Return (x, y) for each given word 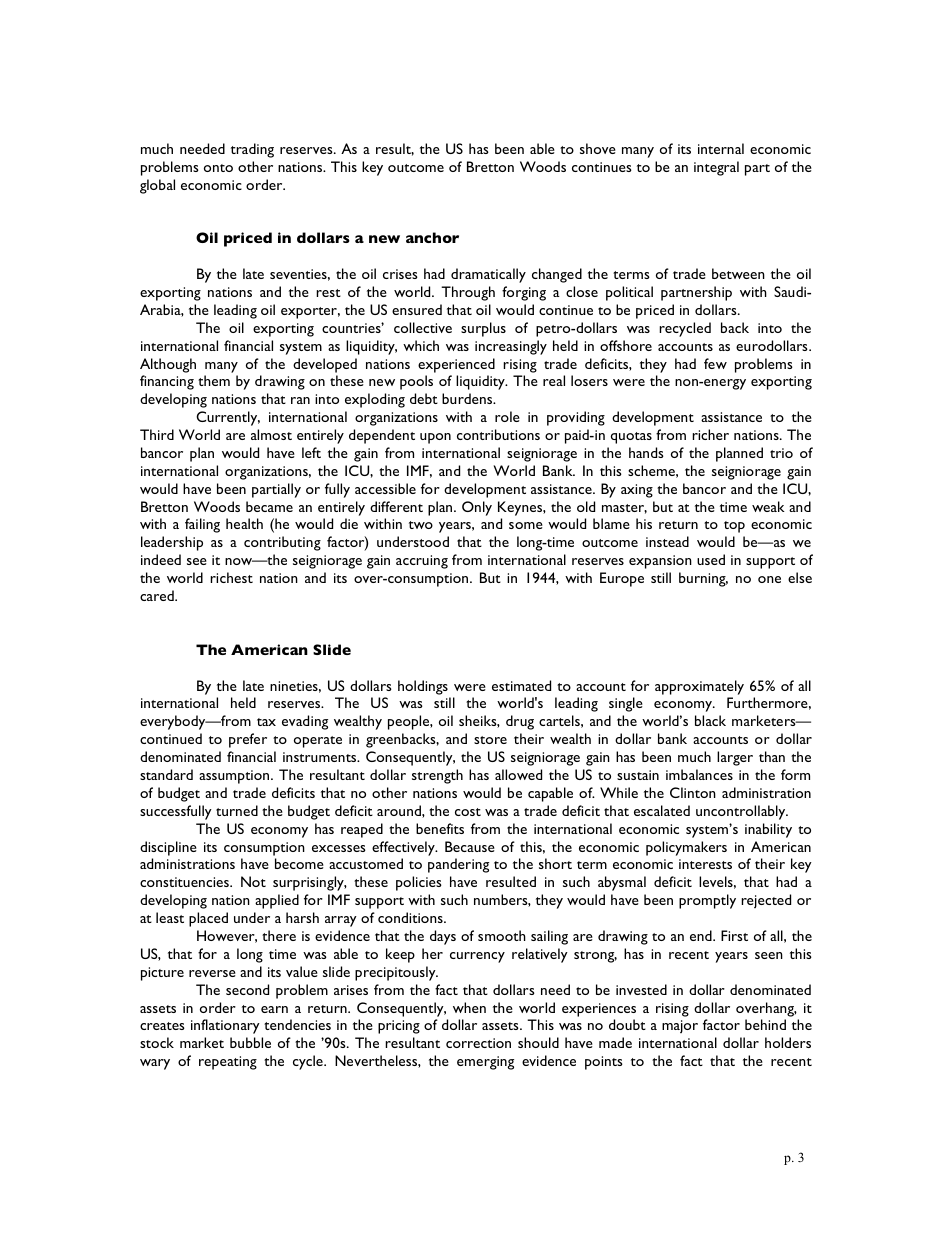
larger (735, 758)
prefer (248, 740)
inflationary (225, 1026)
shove (598, 148)
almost (271, 434)
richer (710, 434)
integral (716, 168)
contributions (498, 434)
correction (478, 1043)
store (490, 740)
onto (218, 168)
